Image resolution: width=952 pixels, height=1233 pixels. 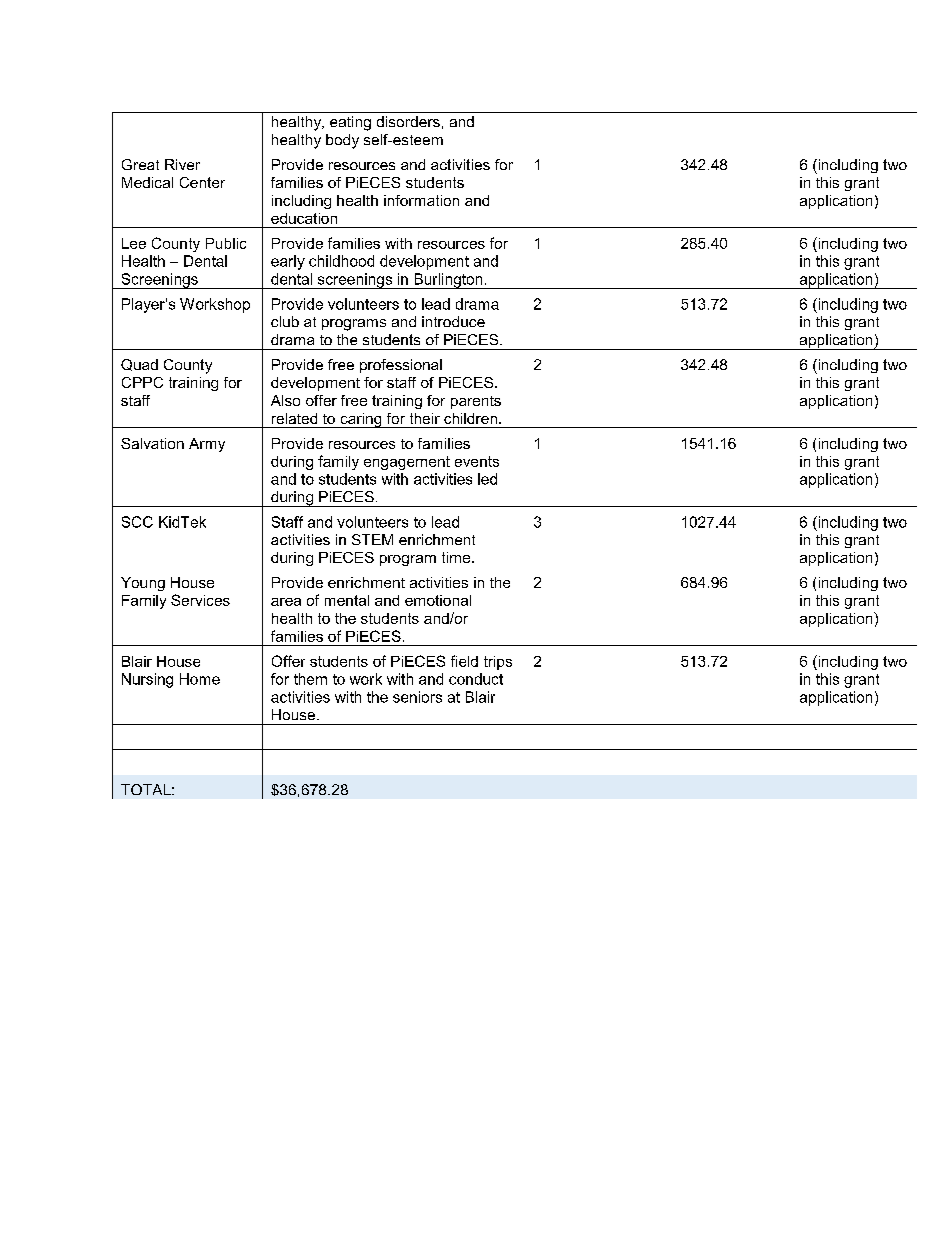 What do you see at coordinates (477, 461) in the screenshot?
I see `events` at bounding box center [477, 461].
